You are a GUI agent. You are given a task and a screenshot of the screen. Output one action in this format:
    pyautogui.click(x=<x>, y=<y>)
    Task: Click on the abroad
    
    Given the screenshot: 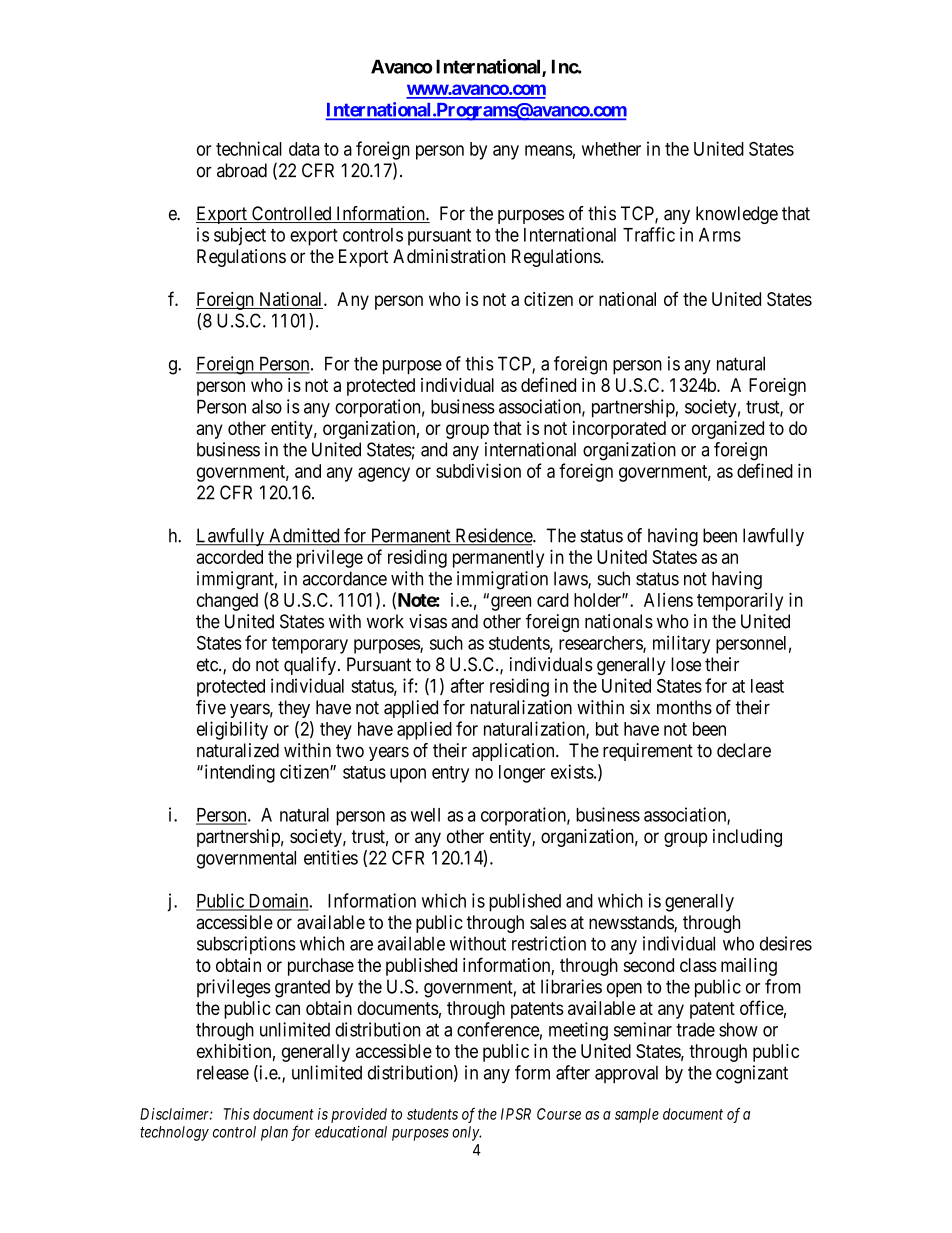 What is the action you would take?
    pyautogui.click(x=242, y=170)
